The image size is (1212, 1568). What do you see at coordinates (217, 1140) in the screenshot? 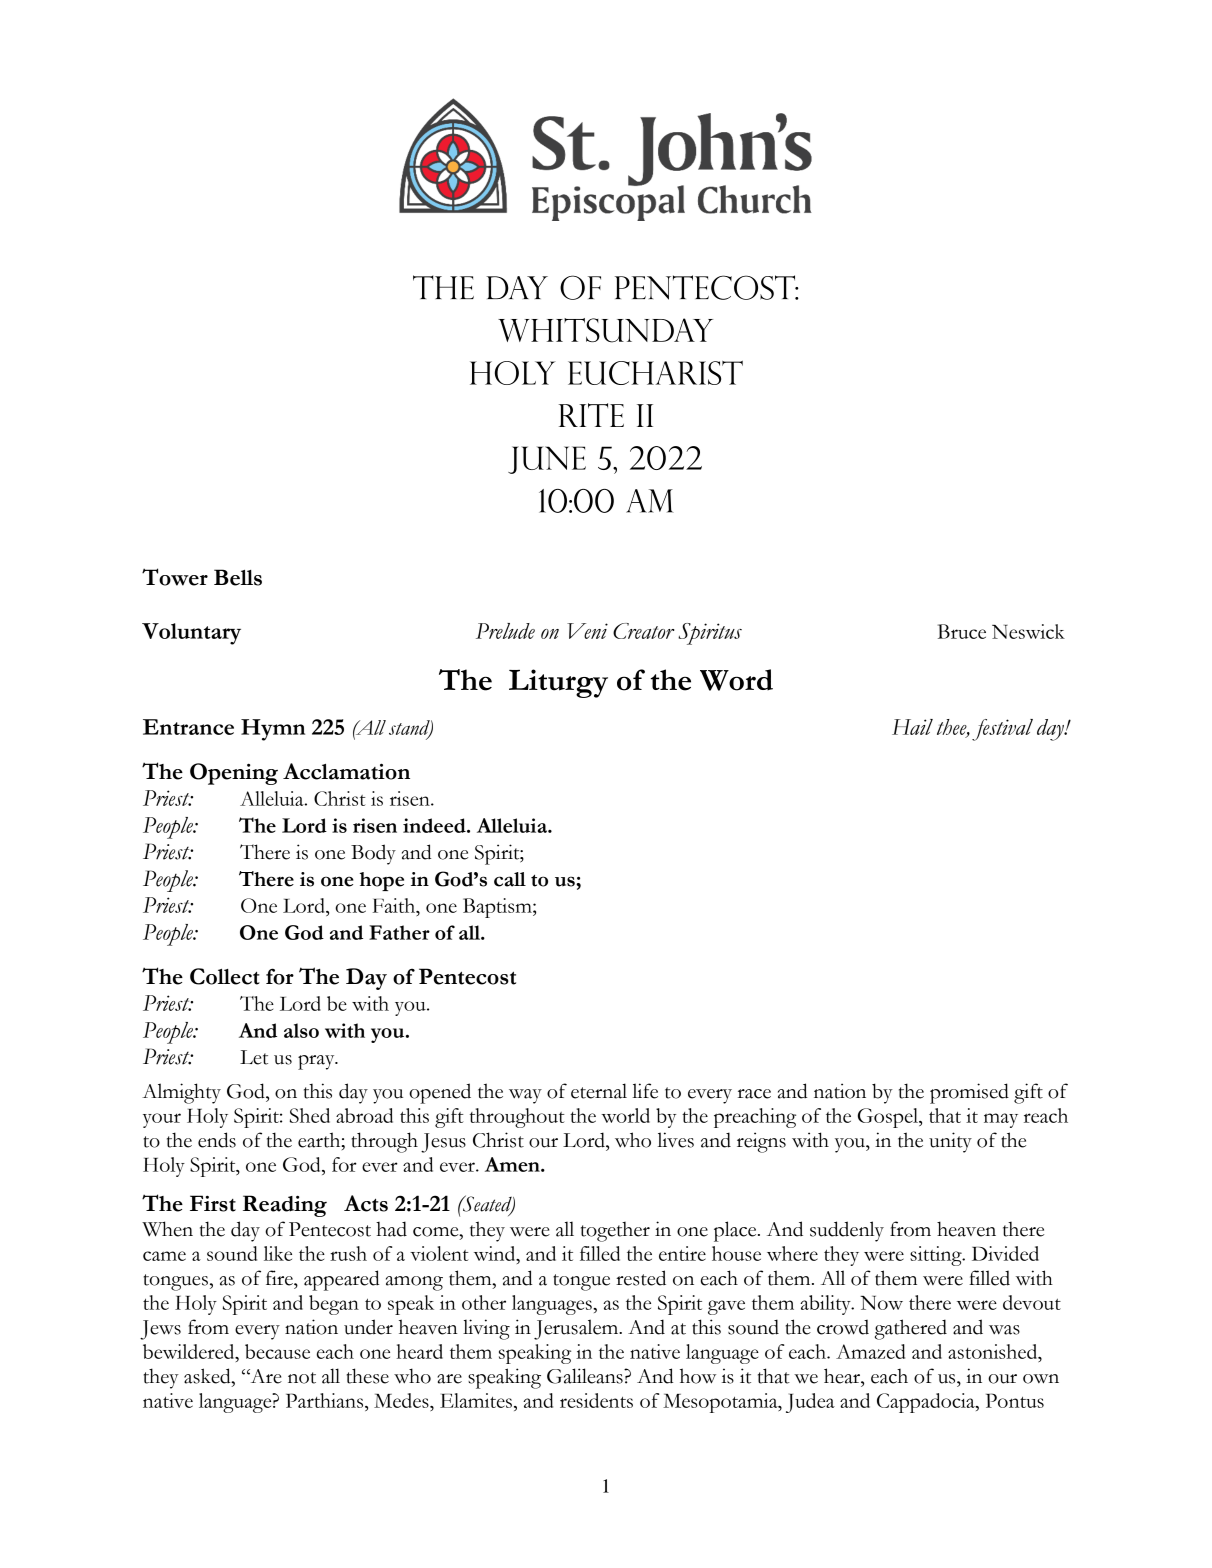
I see `ends` at bounding box center [217, 1140].
